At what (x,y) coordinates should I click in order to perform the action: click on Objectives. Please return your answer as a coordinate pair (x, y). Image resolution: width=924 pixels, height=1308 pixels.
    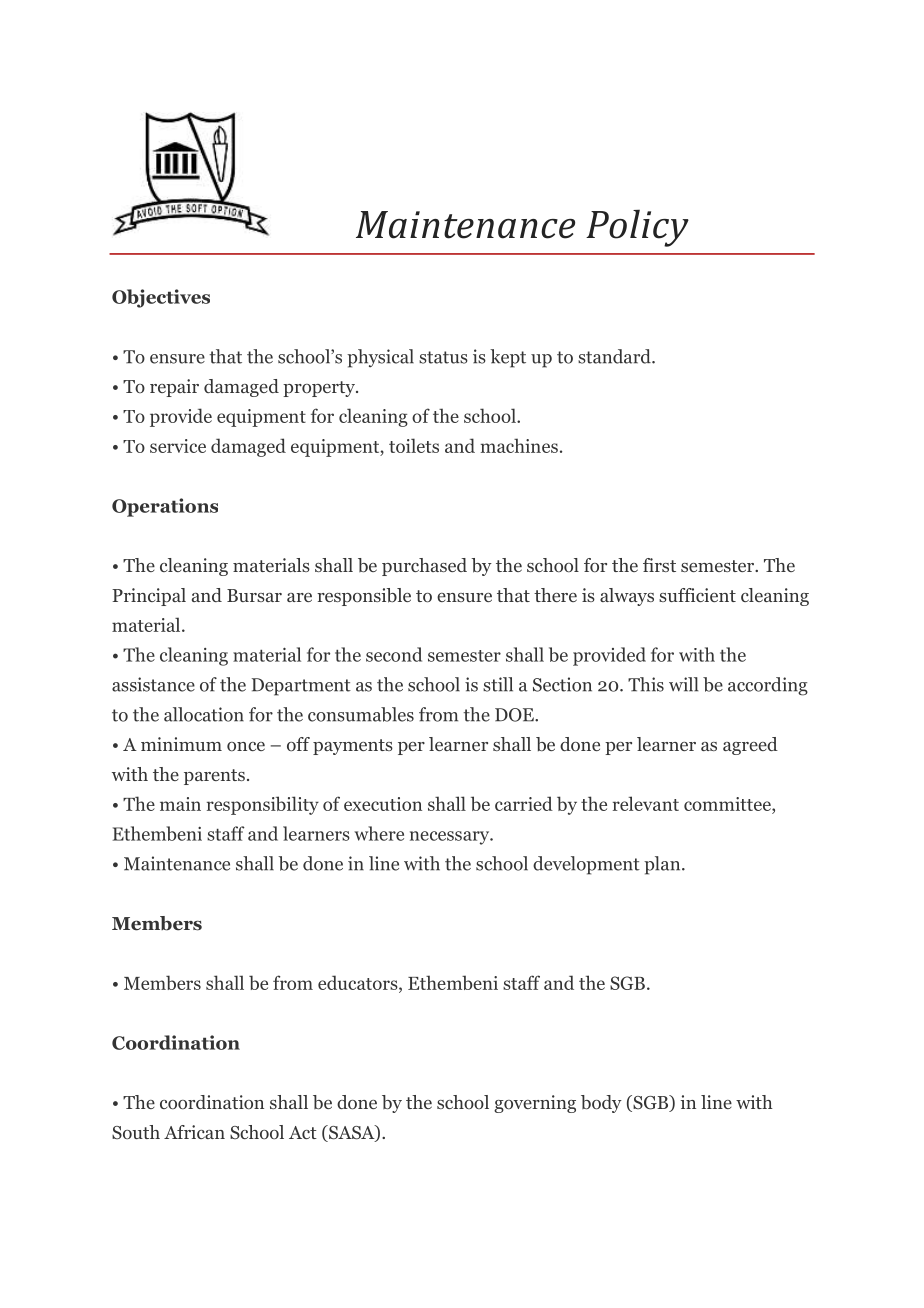
    Looking at the image, I should click on (161, 298).
